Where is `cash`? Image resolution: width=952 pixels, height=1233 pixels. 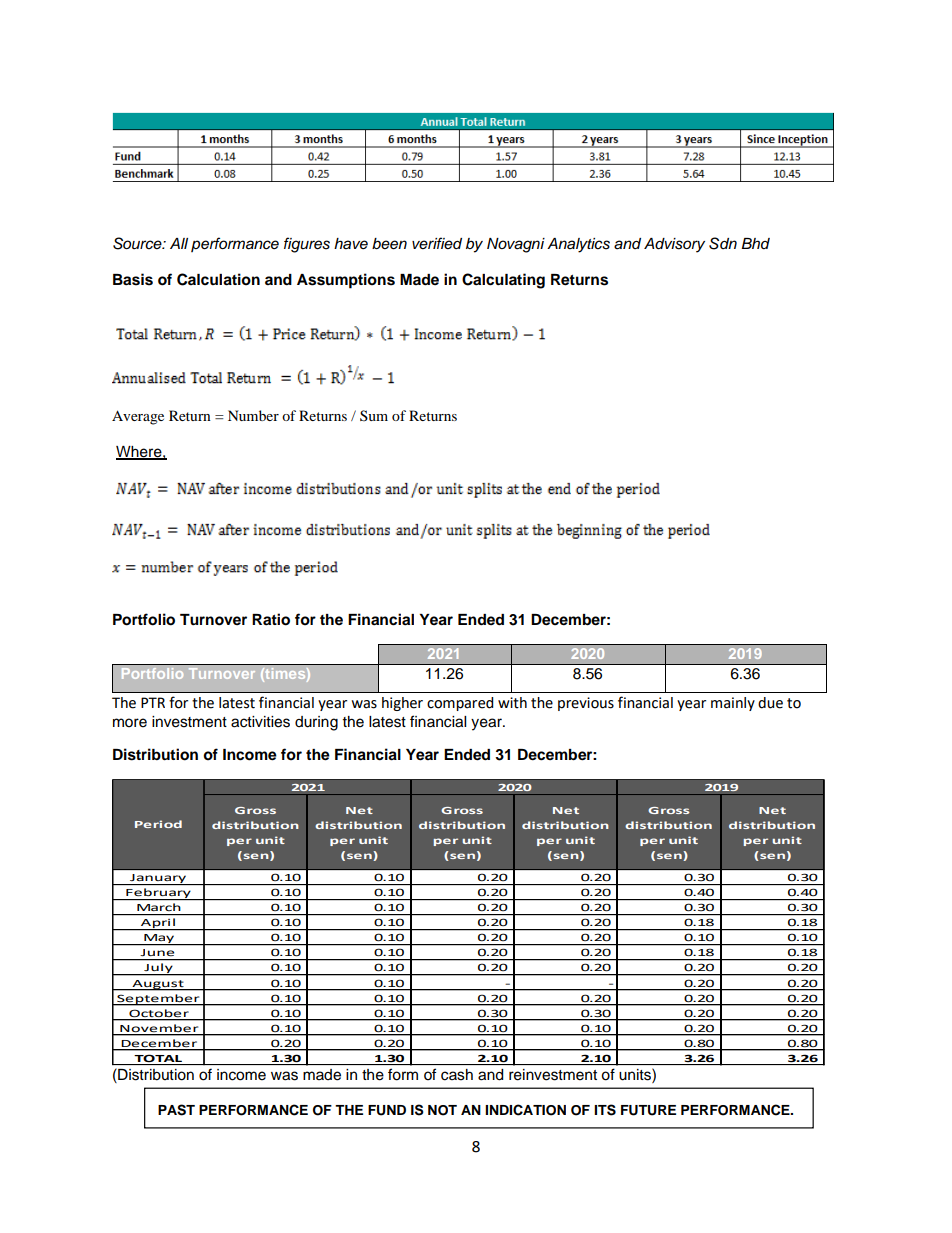
cash is located at coordinates (457, 1074).
